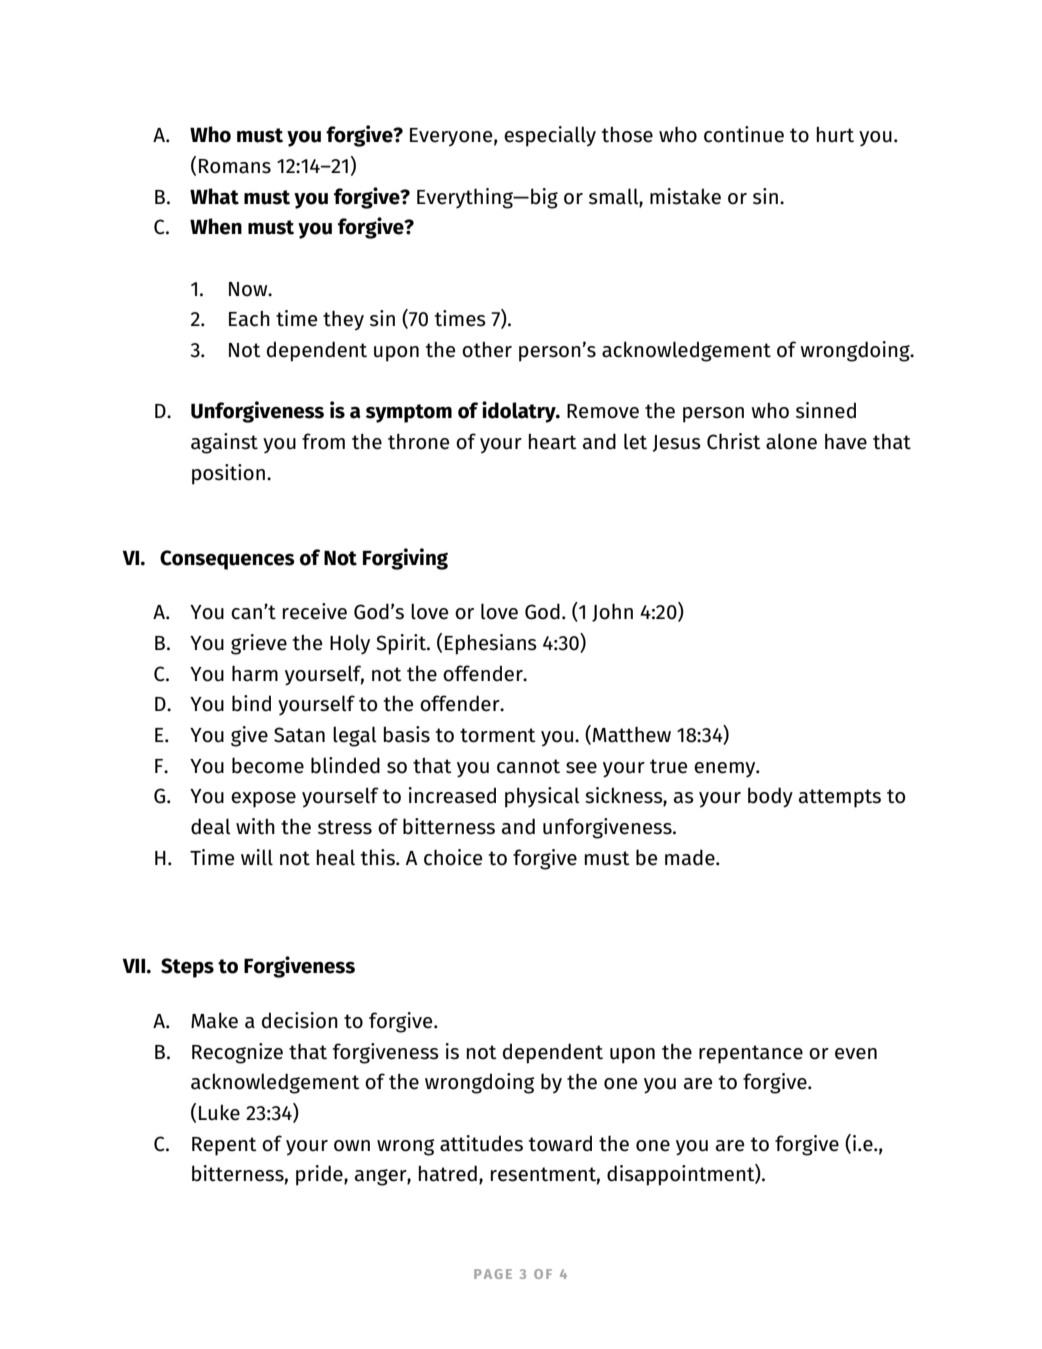 This page has width=1042, height=1349. I want to click on even, so click(856, 1054).
